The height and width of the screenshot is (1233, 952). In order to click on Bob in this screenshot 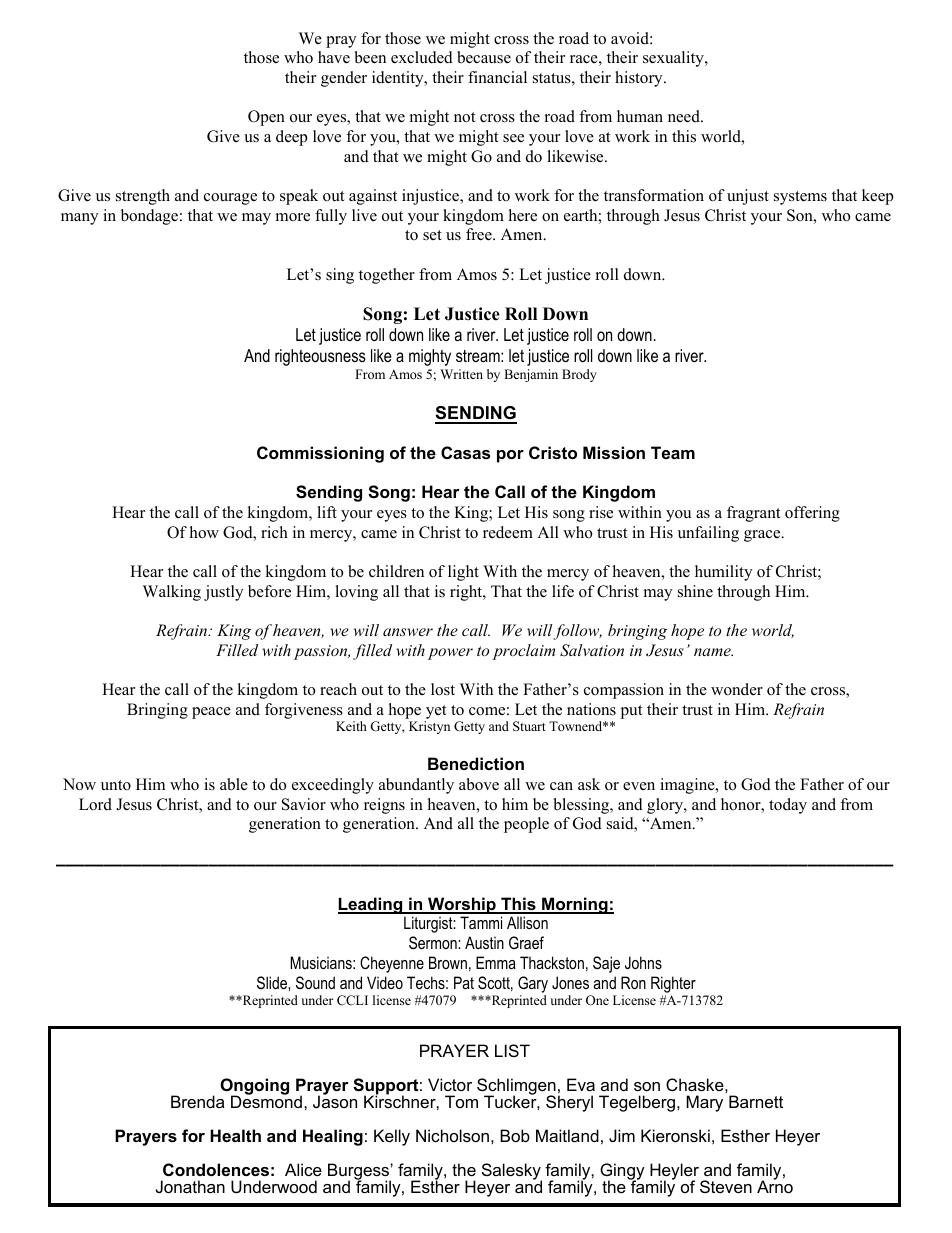, I will do `click(515, 1135)`.
